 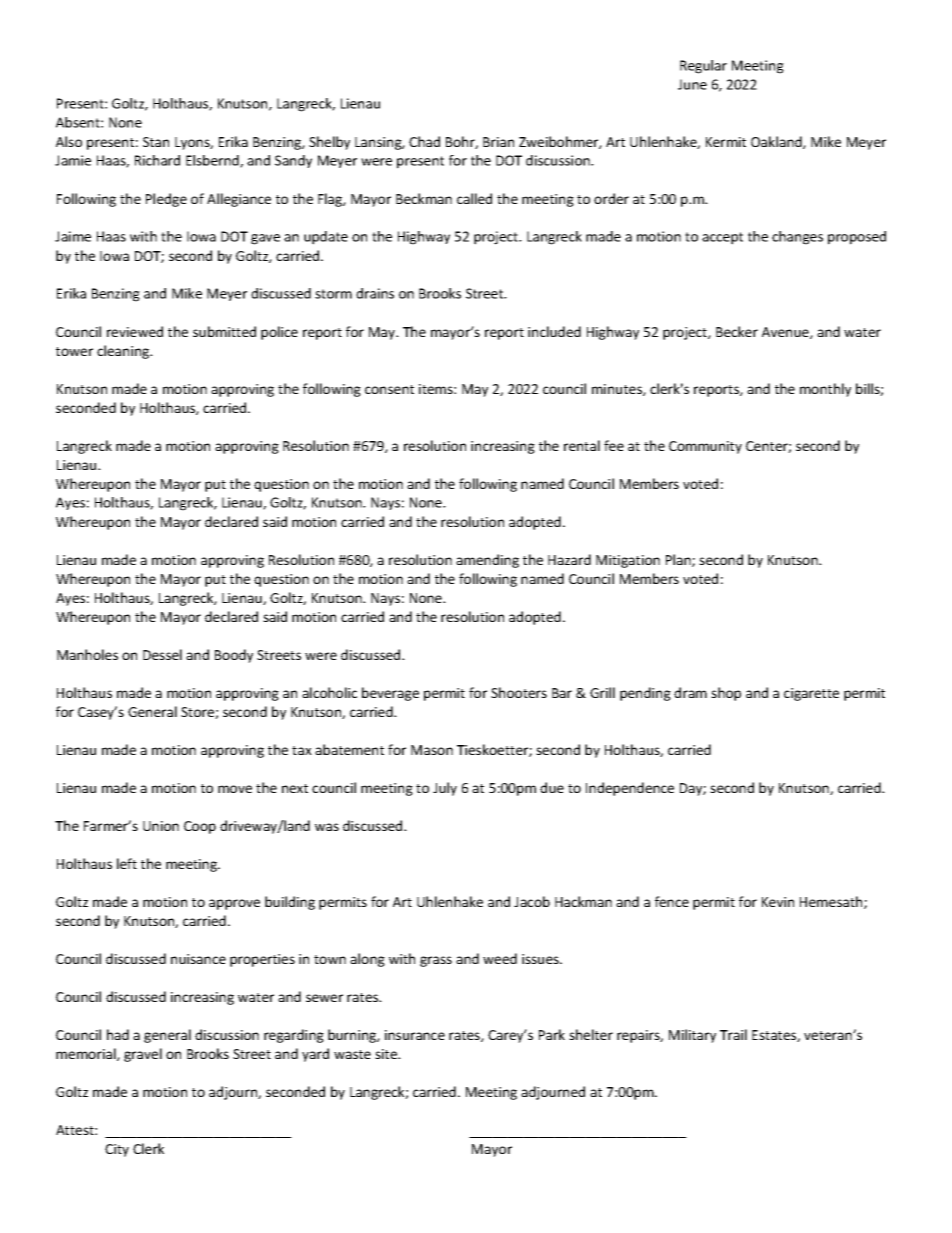 What do you see at coordinates (726, 142) in the screenshot?
I see `Kermit` at bounding box center [726, 142].
